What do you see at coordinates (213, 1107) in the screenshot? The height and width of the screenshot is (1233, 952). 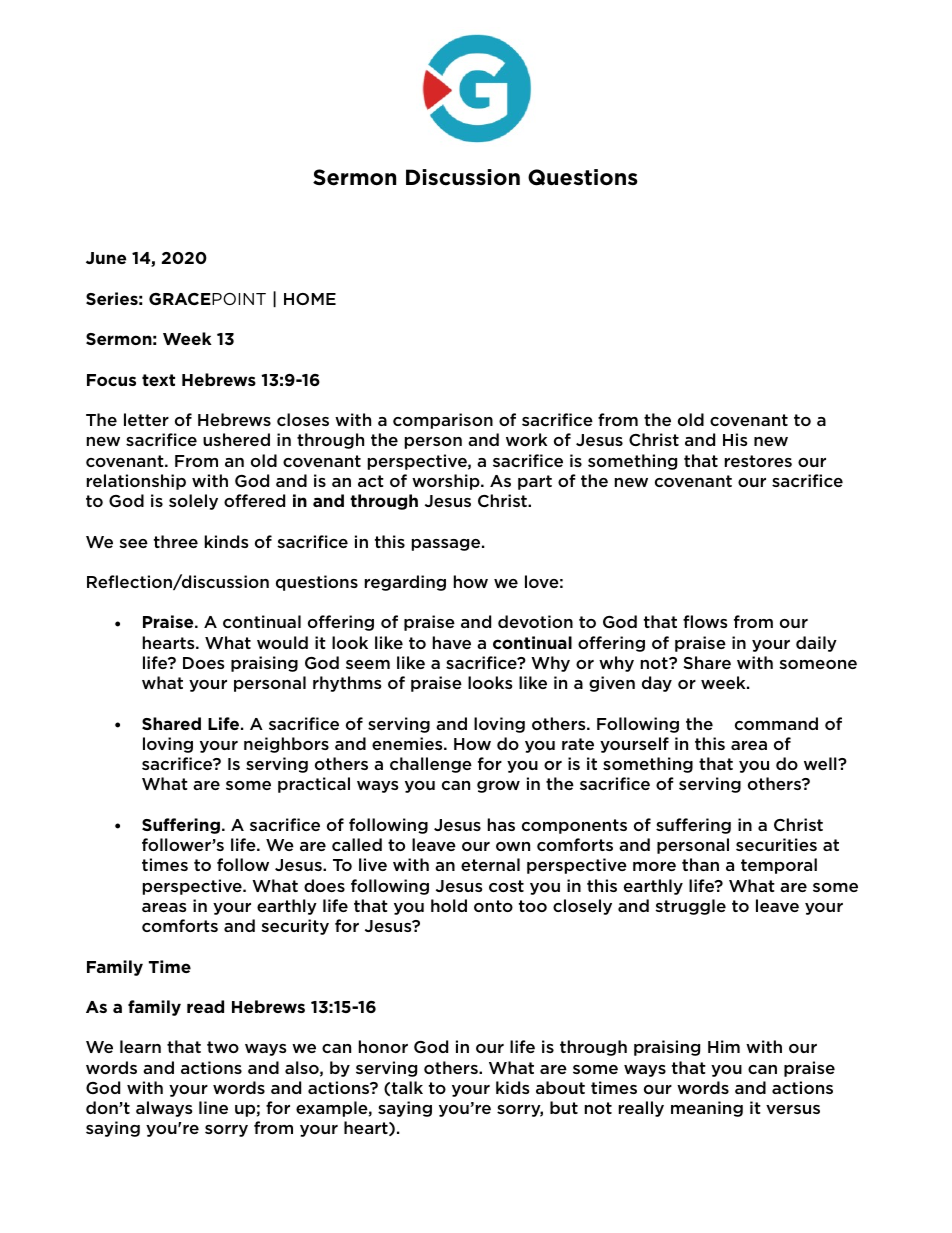 I see `line` at bounding box center [213, 1107].
